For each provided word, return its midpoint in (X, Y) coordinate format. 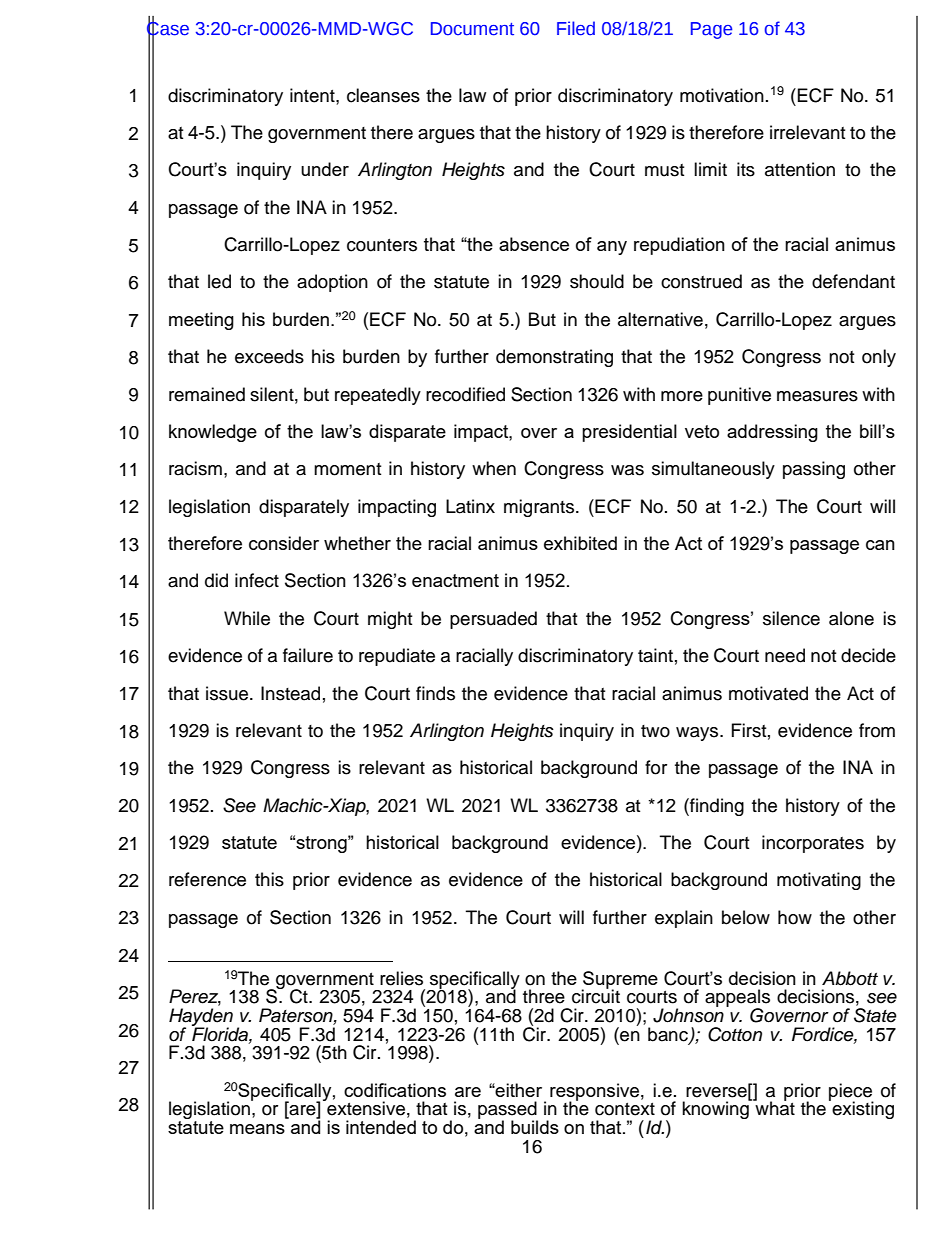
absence (534, 244)
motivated (768, 693)
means (257, 1129)
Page (711, 30)
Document (472, 29)
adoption (332, 283)
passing (814, 470)
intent (313, 95)
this (269, 879)
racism (195, 468)
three (544, 996)
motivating (819, 881)
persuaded (493, 620)
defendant (853, 281)
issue (228, 693)
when (494, 468)
